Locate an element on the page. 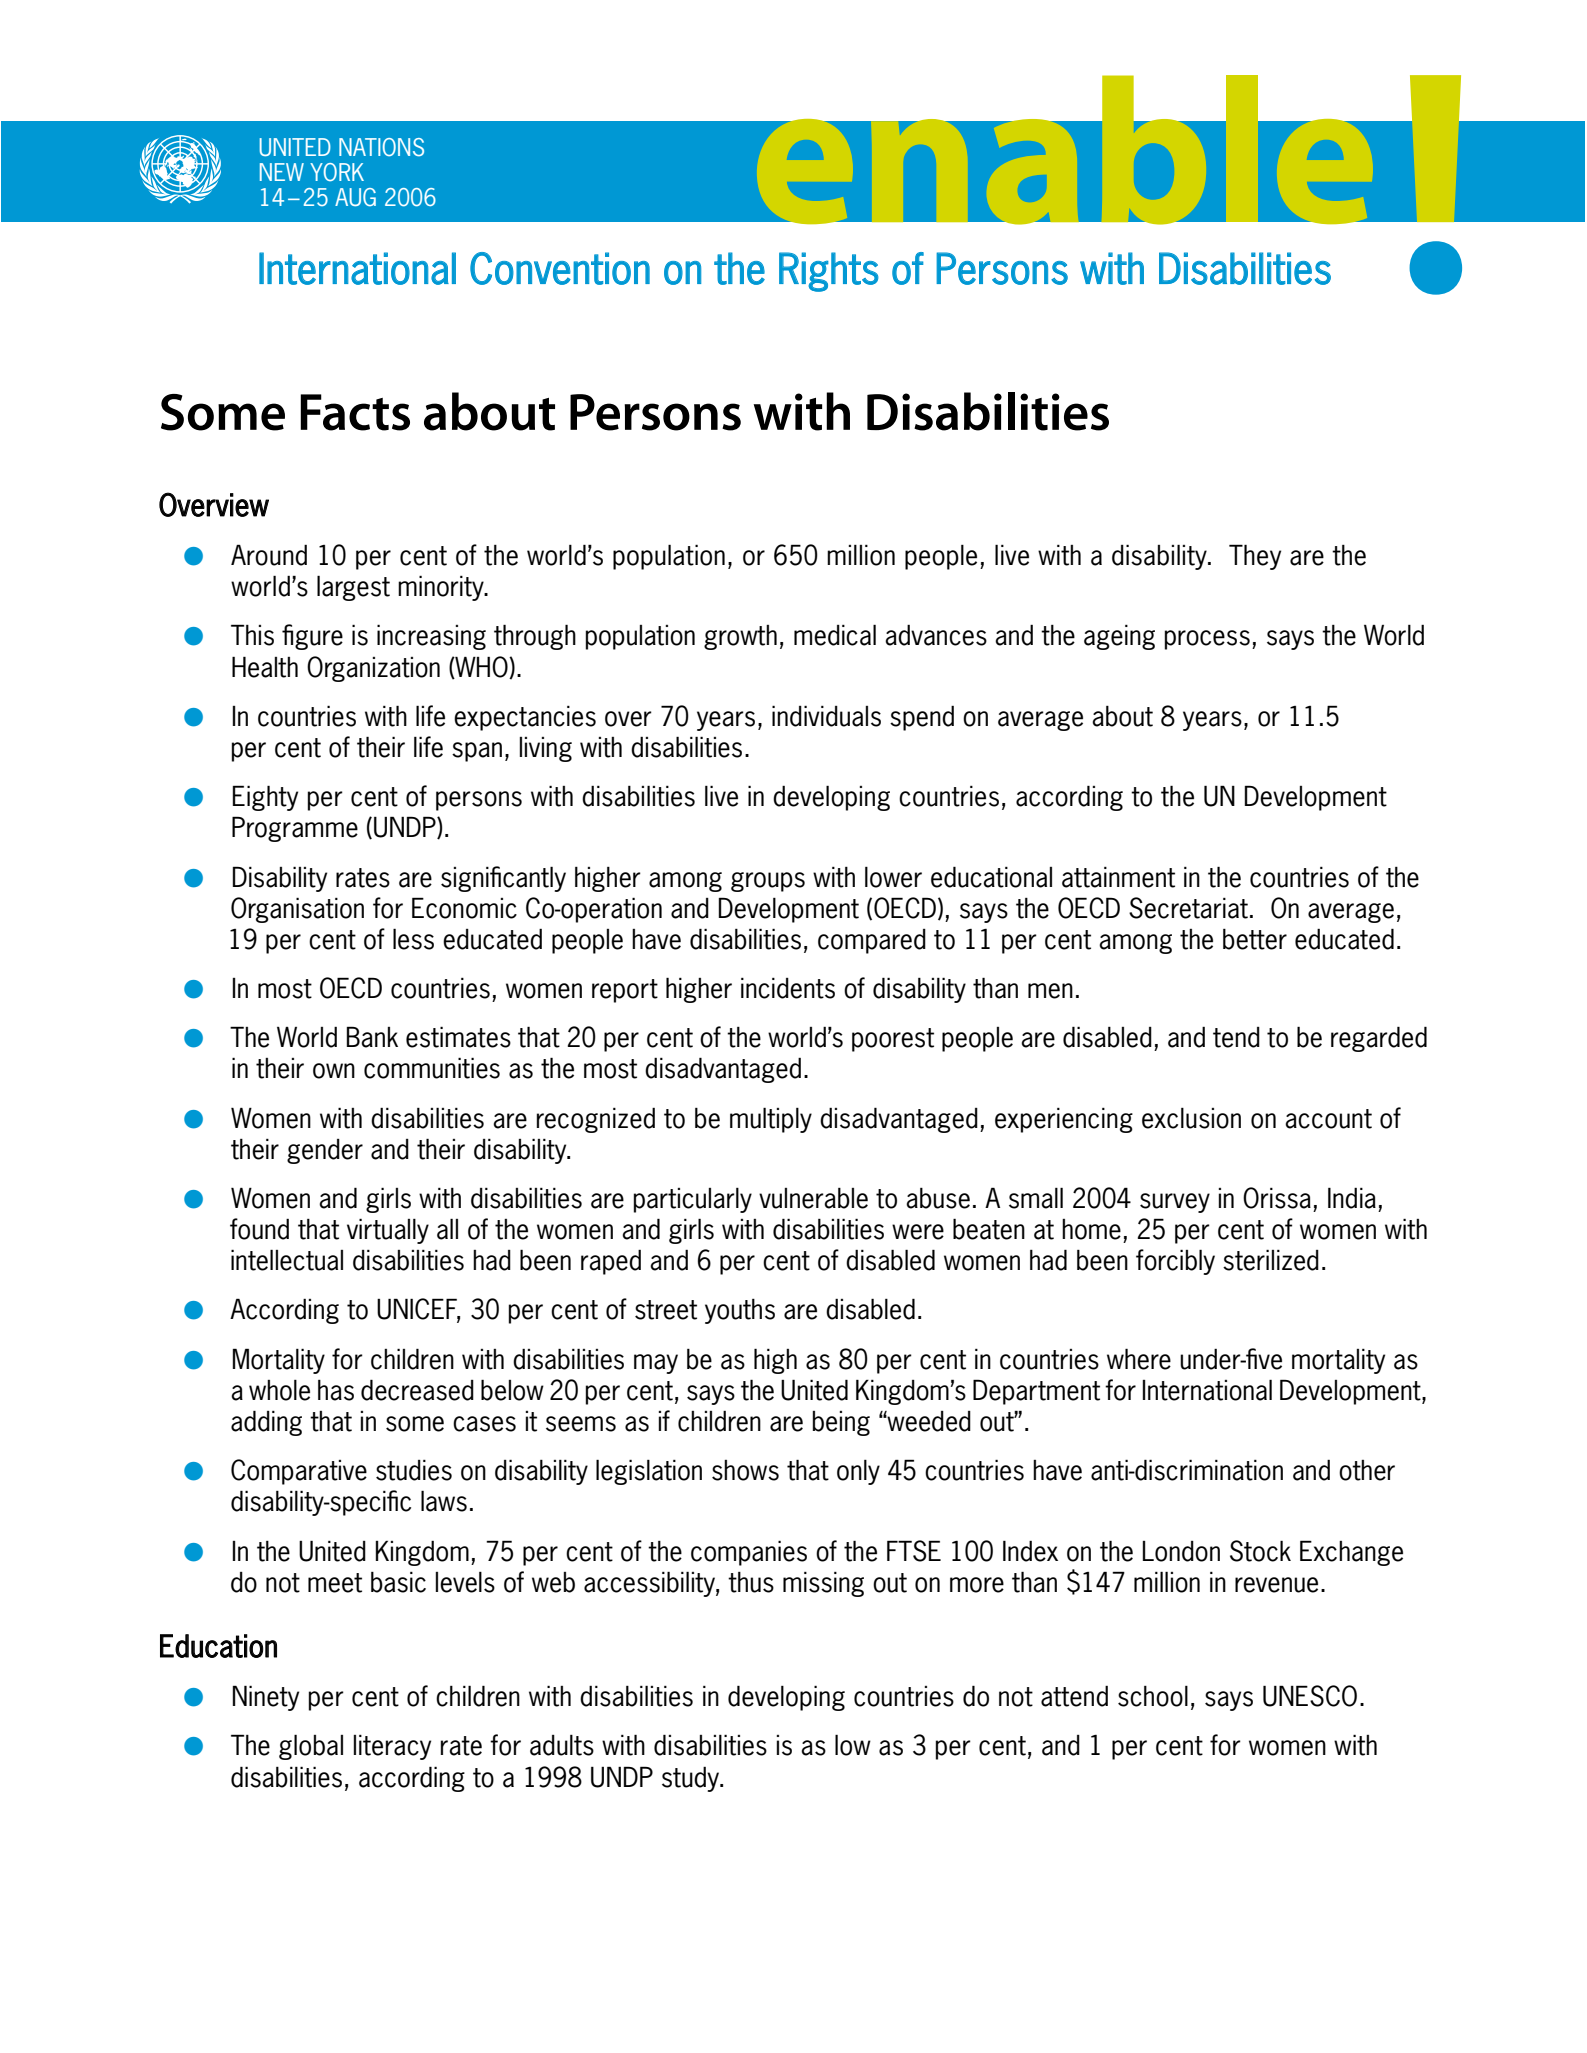  less is located at coordinates (413, 939).
